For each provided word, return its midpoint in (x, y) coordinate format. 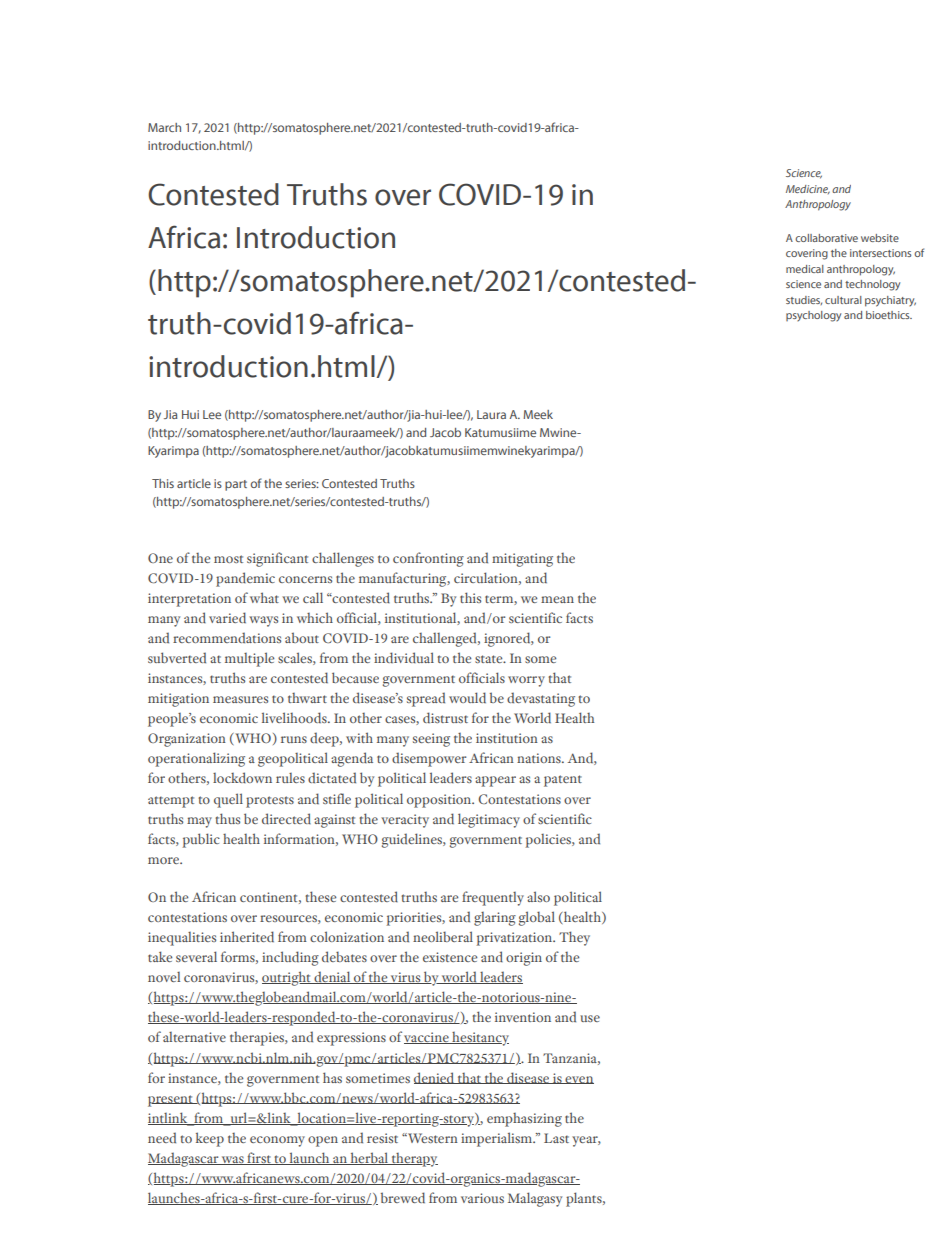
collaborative (826, 238)
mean (557, 599)
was (233, 1160)
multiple (249, 659)
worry (526, 681)
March (164, 127)
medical (805, 269)
